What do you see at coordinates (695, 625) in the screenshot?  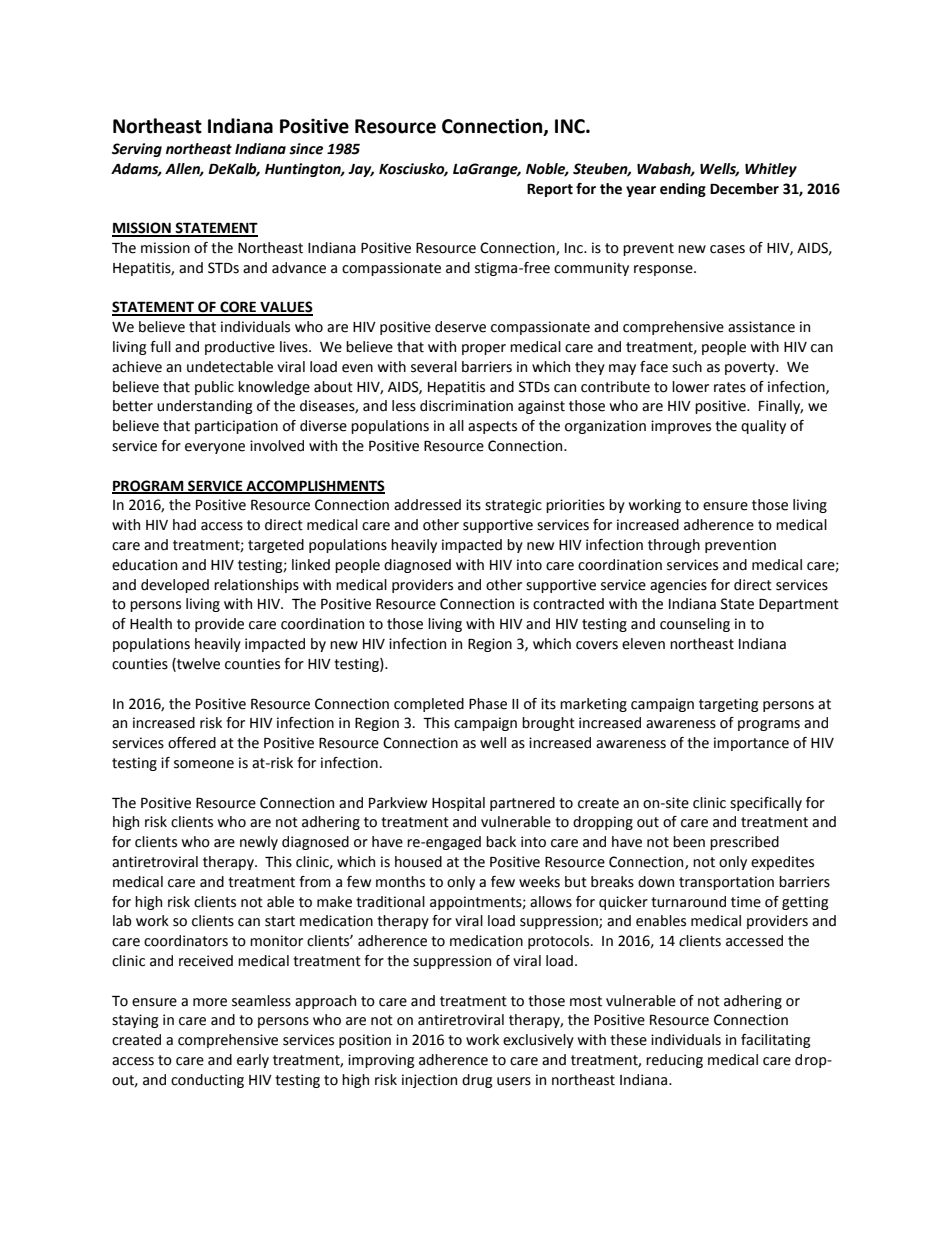 I see `counseling` at bounding box center [695, 625].
